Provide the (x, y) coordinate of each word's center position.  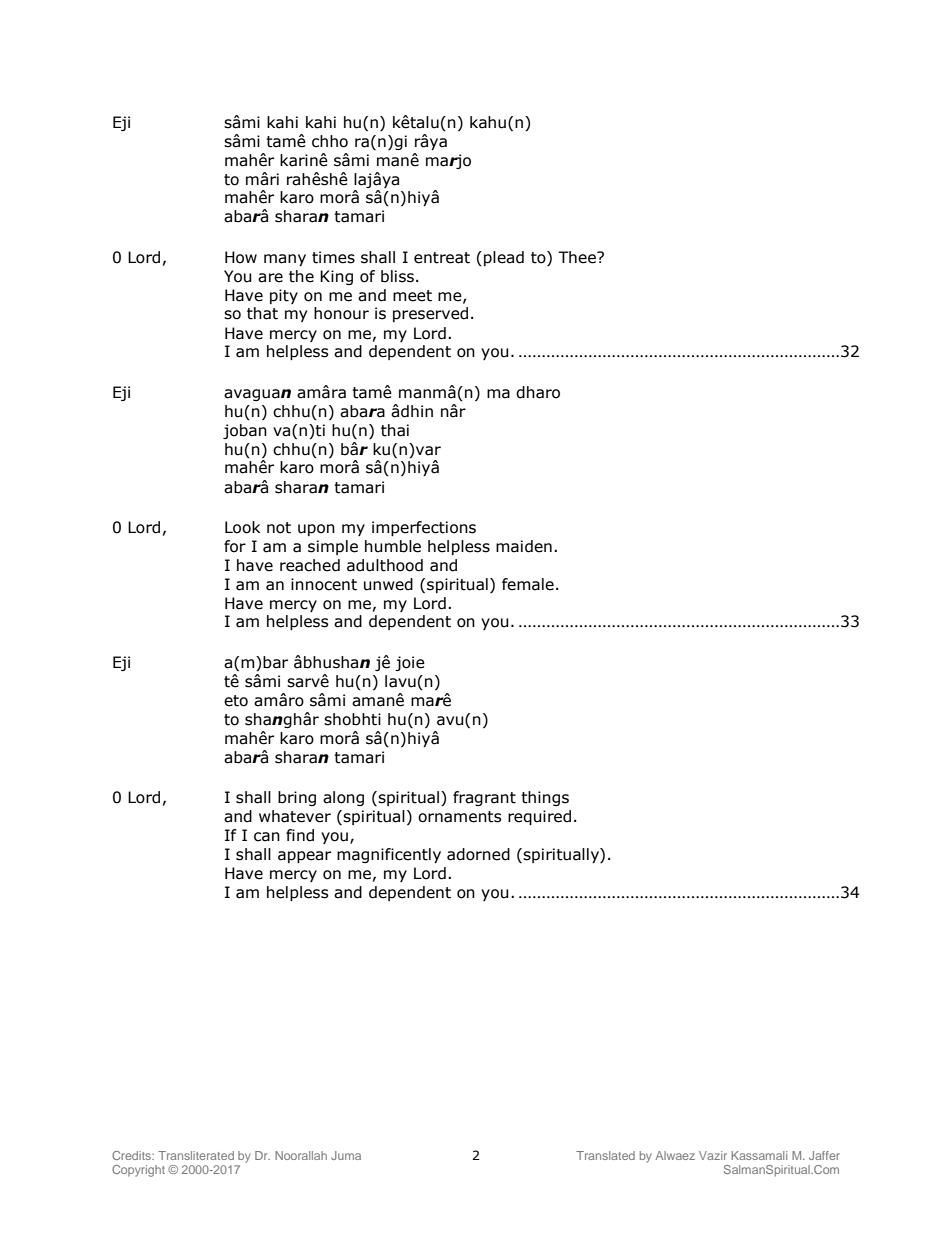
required (539, 817)
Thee (578, 257)
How (241, 257)
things (545, 798)
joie (410, 663)
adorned (478, 854)
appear (304, 857)
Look (242, 527)
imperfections (424, 528)
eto (236, 701)
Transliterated (196, 1155)
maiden (524, 546)
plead (504, 258)
